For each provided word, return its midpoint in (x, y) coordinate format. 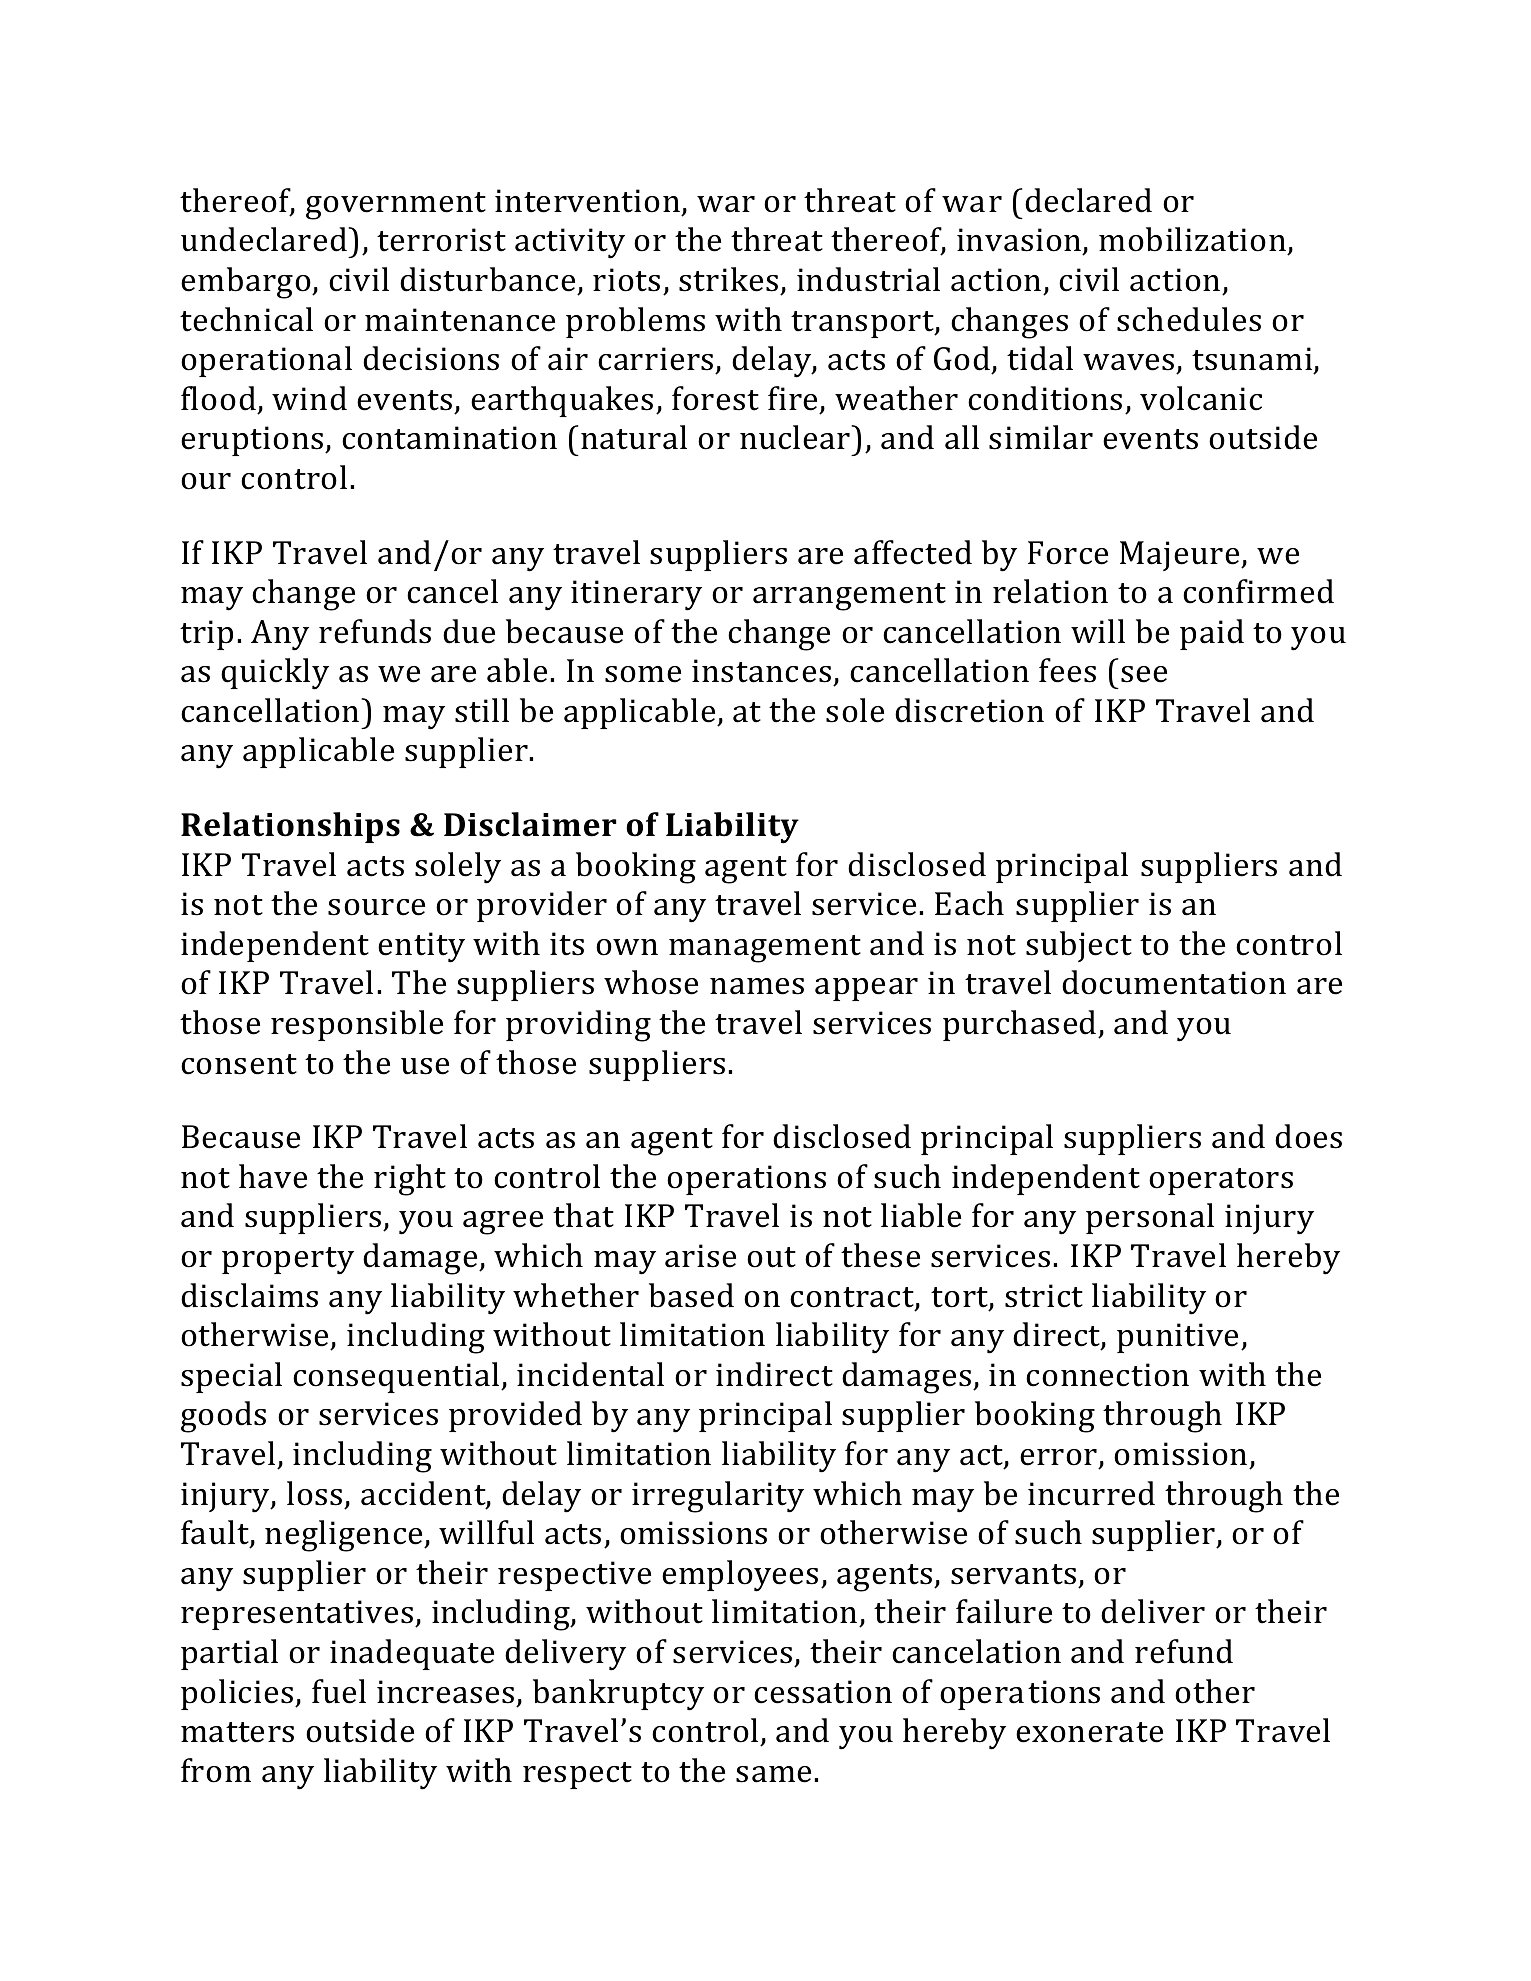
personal (1150, 1218)
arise (700, 1256)
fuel (339, 1691)
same (773, 1774)
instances (761, 671)
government (396, 206)
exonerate (1089, 1732)
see (1144, 674)
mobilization (1193, 241)
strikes (728, 279)
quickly (275, 674)
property (288, 1261)
